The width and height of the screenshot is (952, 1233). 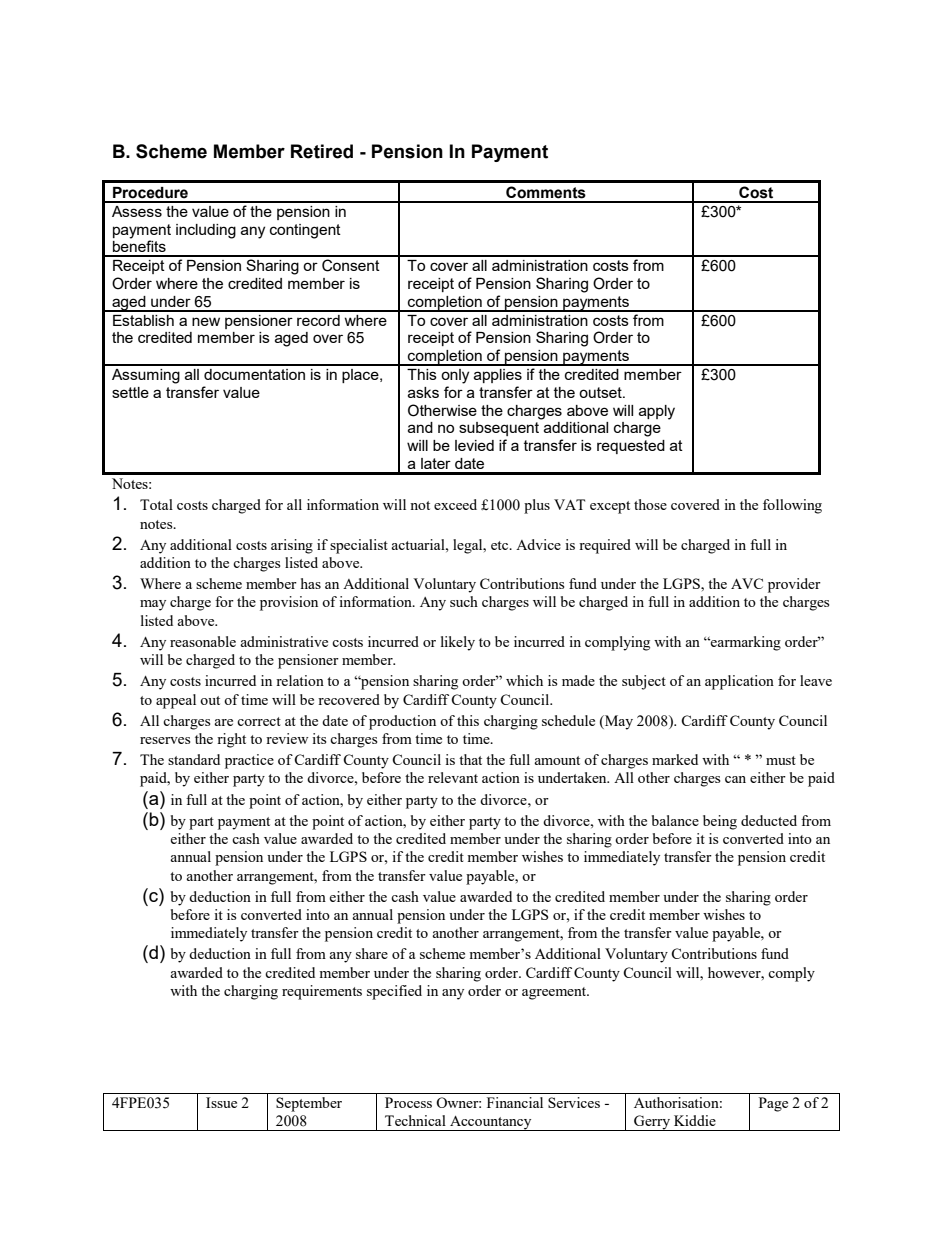 What do you see at coordinates (601, 392) in the screenshot?
I see `outset` at bounding box center [601, 392].
